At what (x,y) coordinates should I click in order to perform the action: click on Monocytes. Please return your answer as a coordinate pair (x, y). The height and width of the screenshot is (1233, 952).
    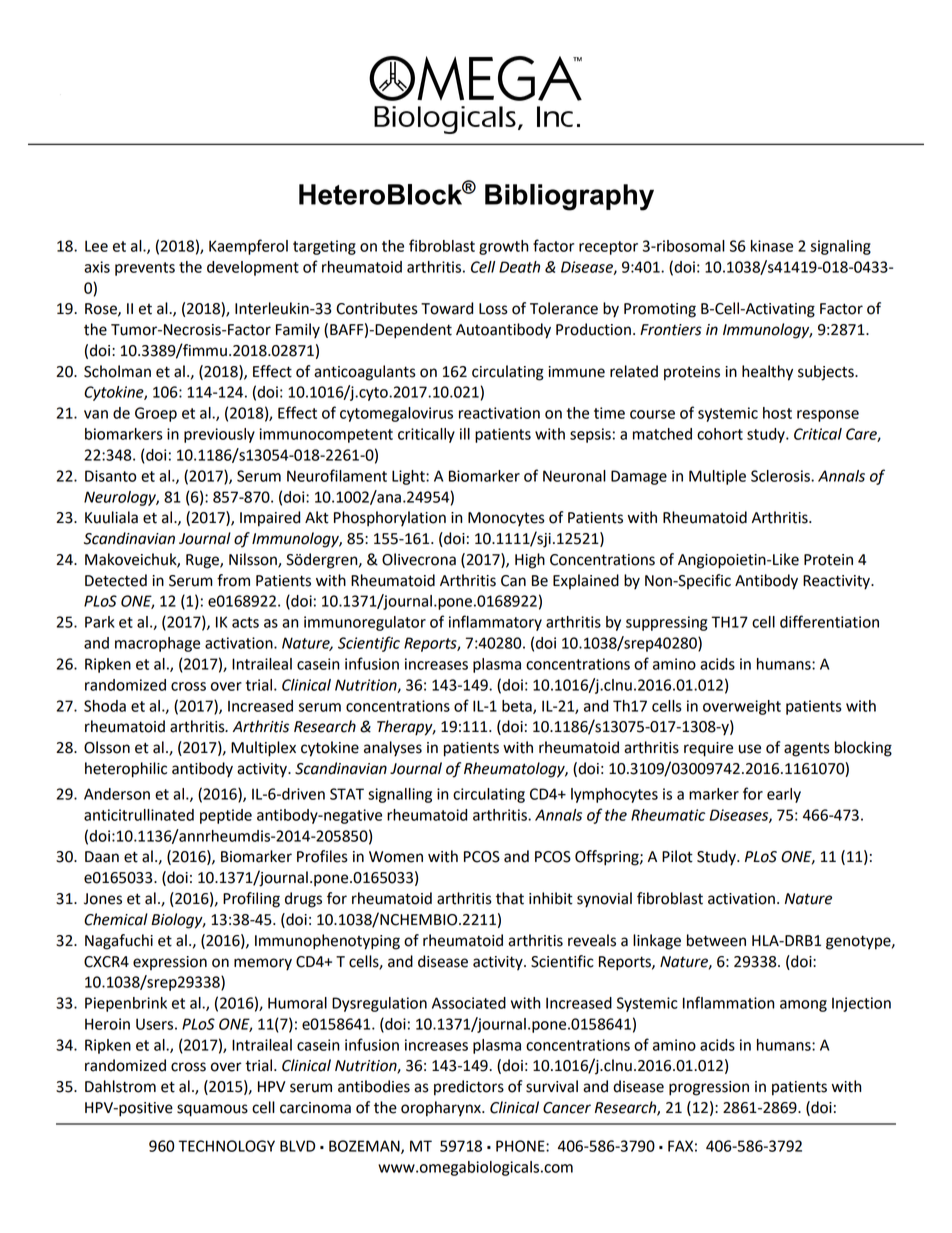
    Looking at the image, I should click on (506, 519).
